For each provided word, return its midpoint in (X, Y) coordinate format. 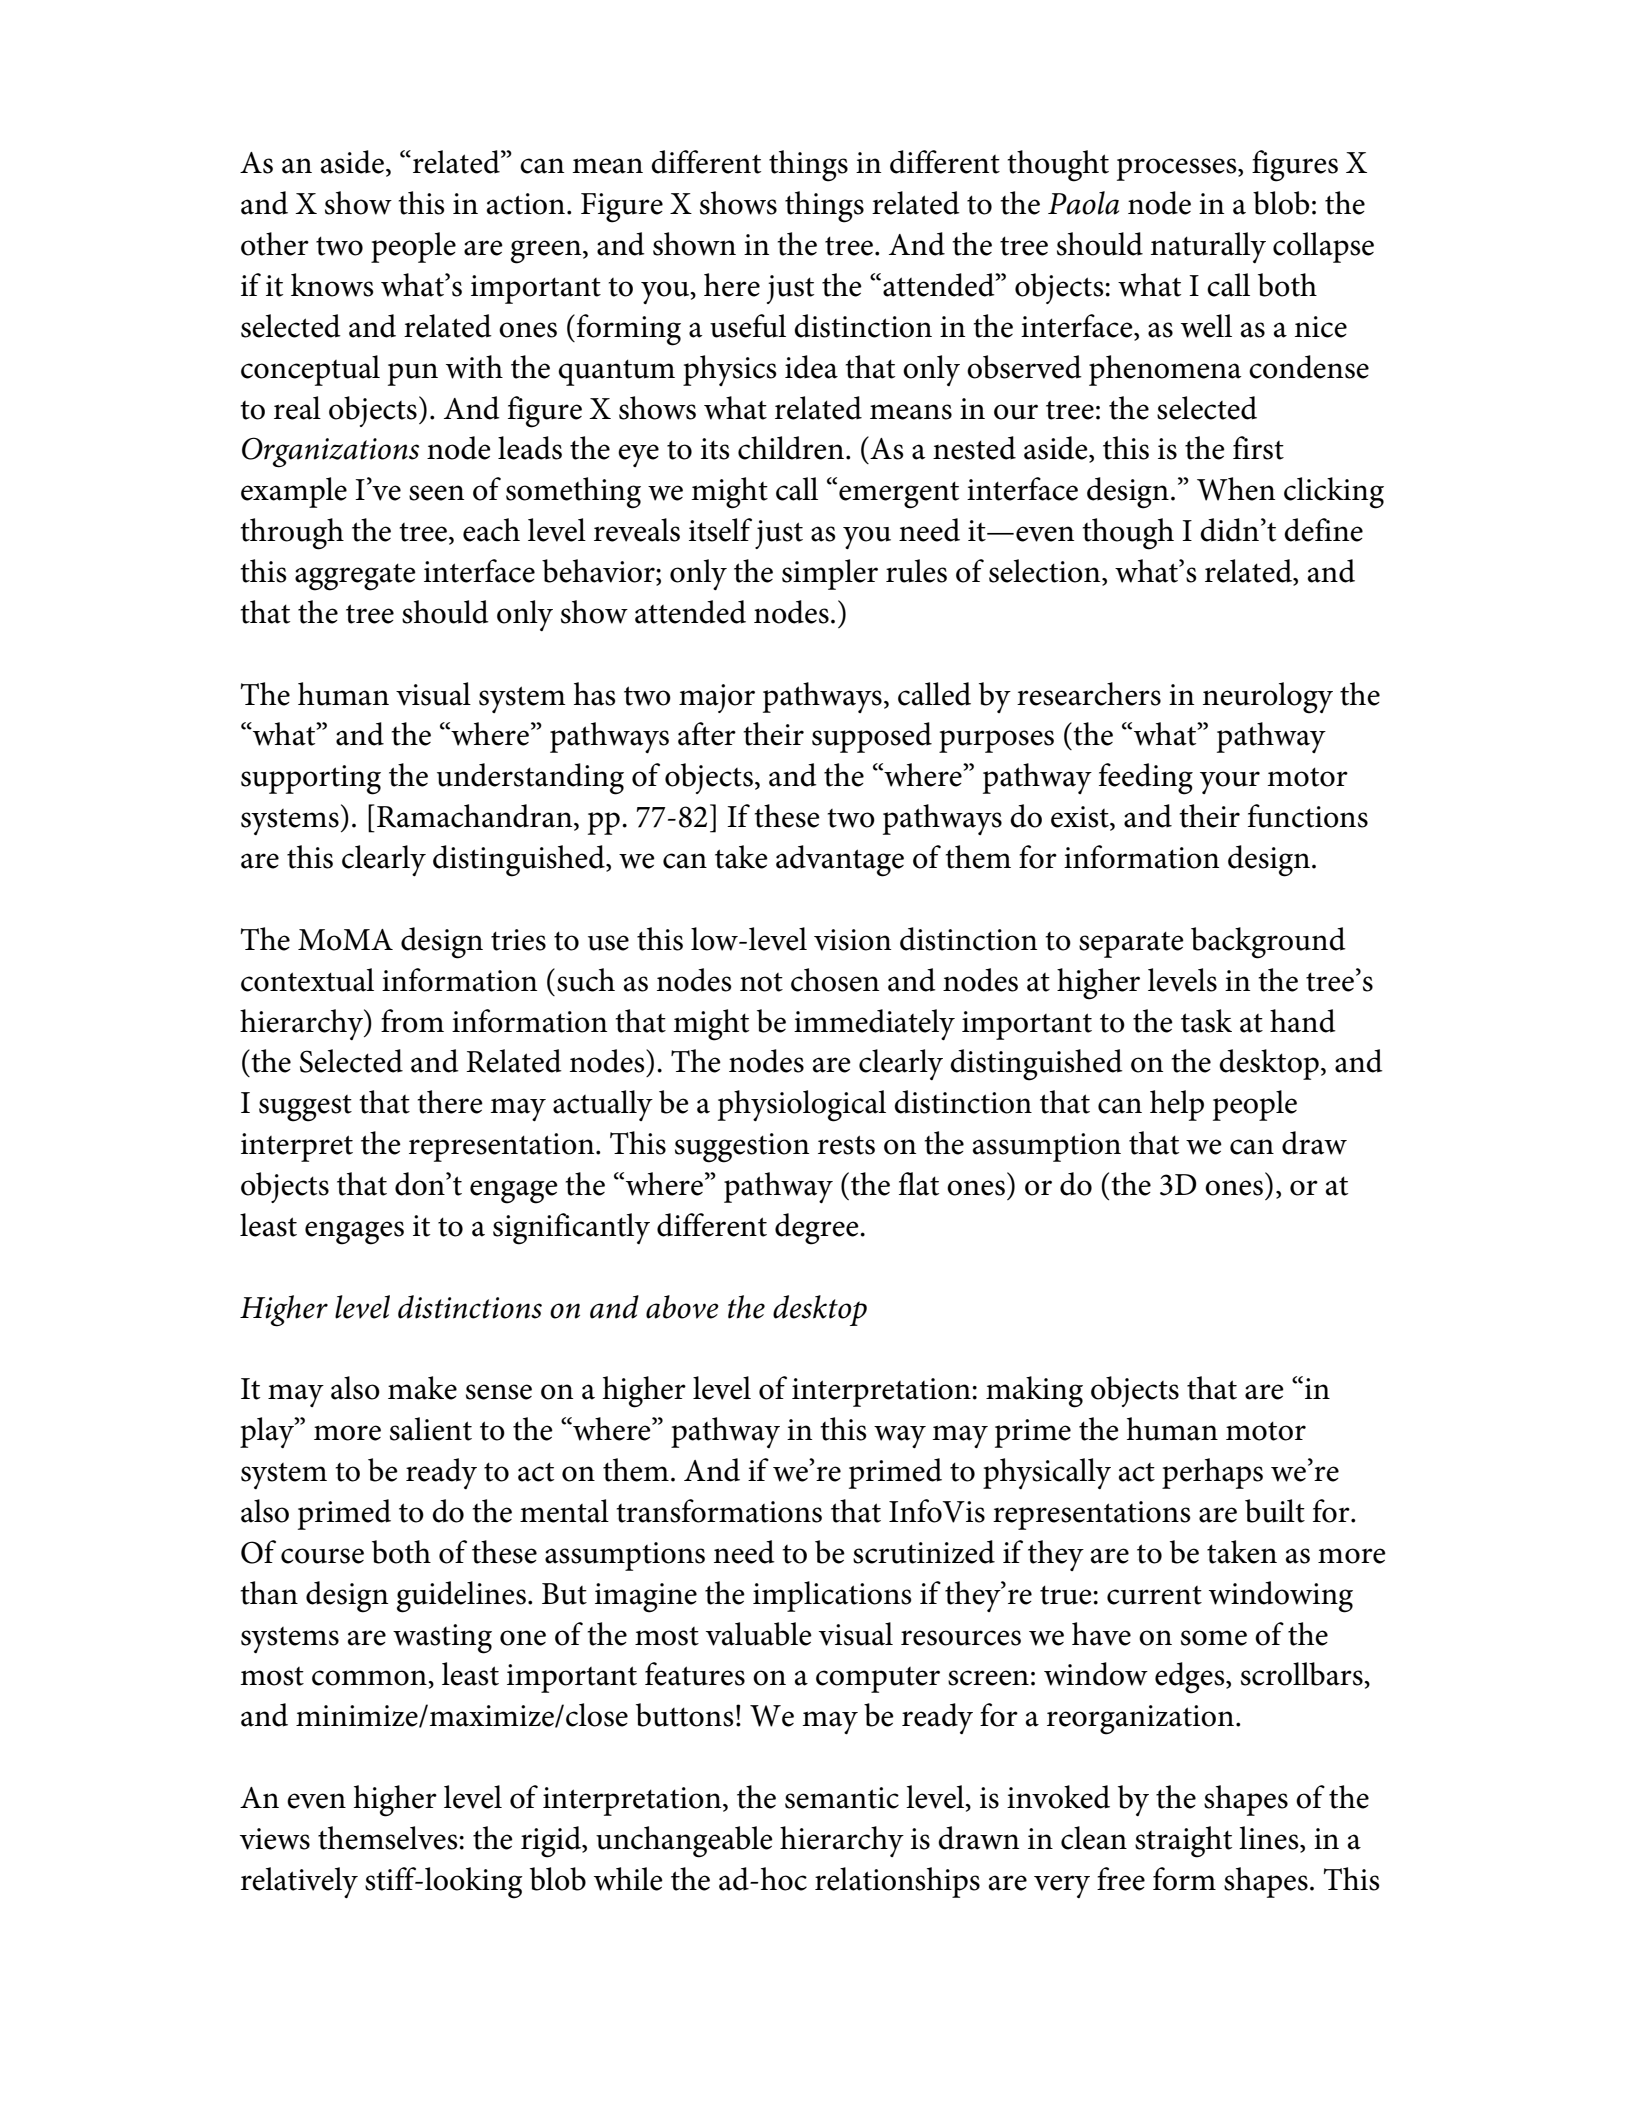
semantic (842, 1798)
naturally (1208, 247)
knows (332, 285)
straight (1183, 1842)
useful (748, 326)
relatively (299, 1882)
